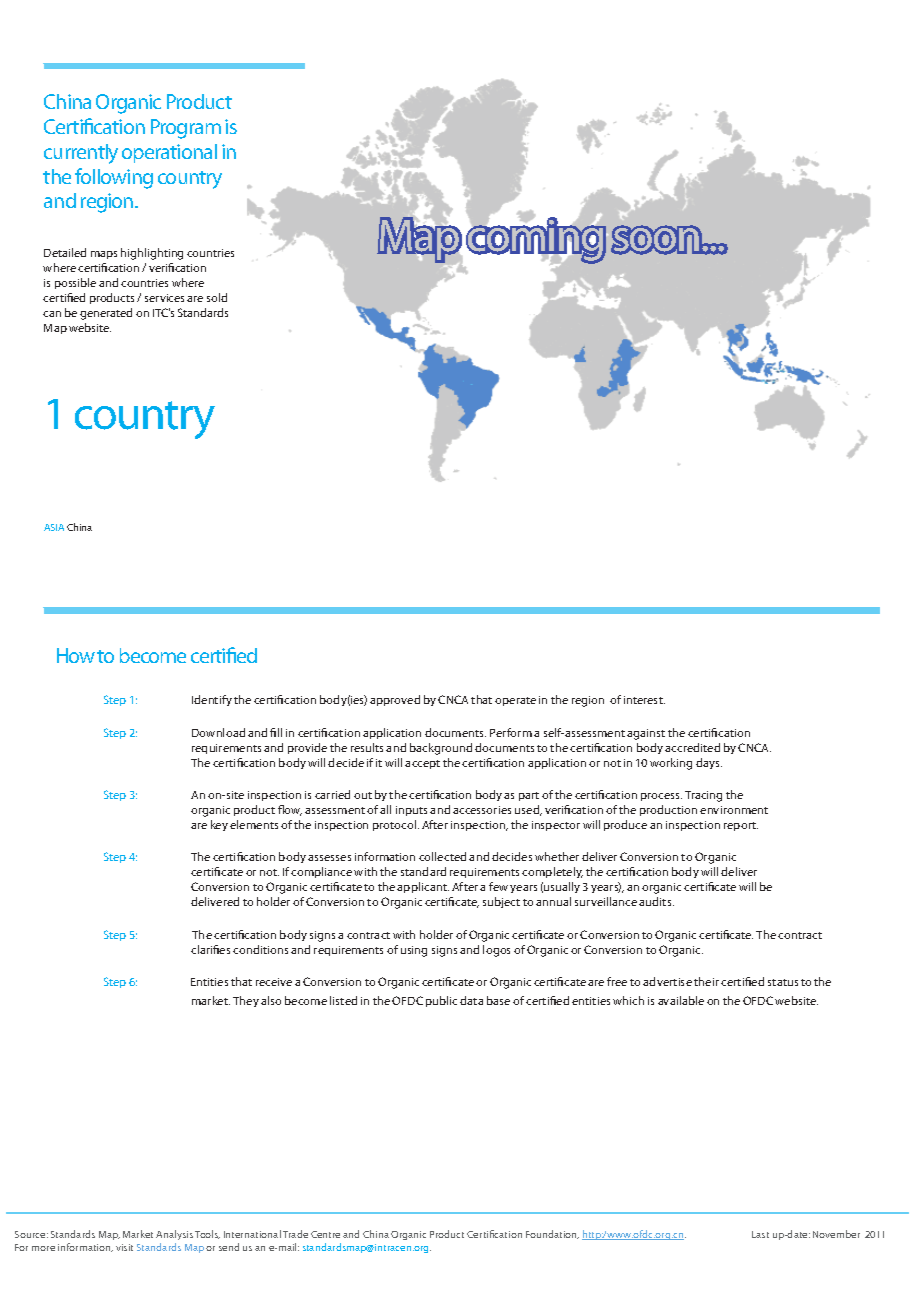 This page has width=924, height=1308. What do you see at coordinates (210, 949) in the page?
I see `clarifies` at bounding box center [210, 949].
